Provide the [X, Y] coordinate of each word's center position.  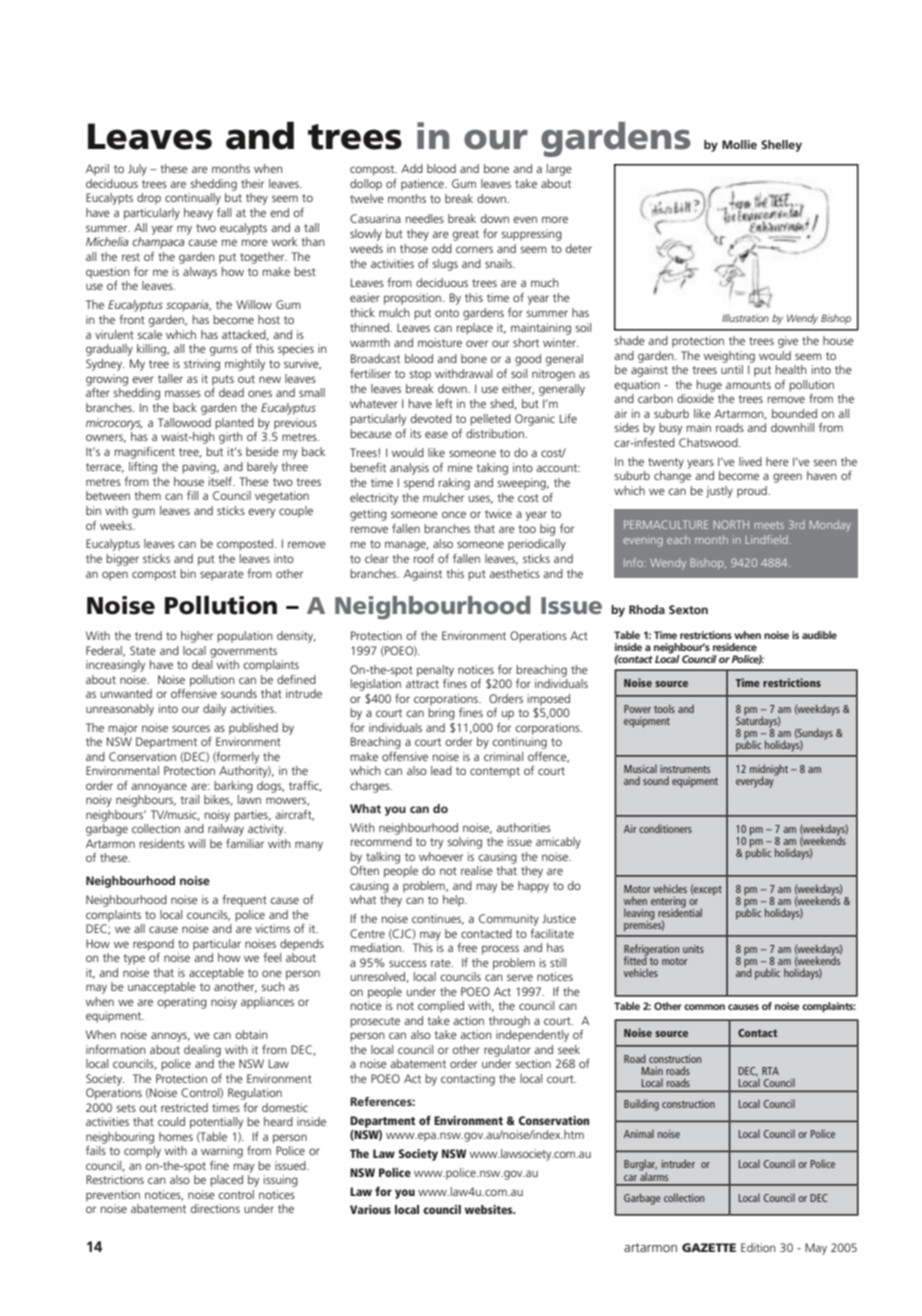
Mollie [739, 144]
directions [215, 1208]
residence [735, 647]
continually [193, 199]
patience [423, 185]
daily [214, 710]
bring [441, 712]
